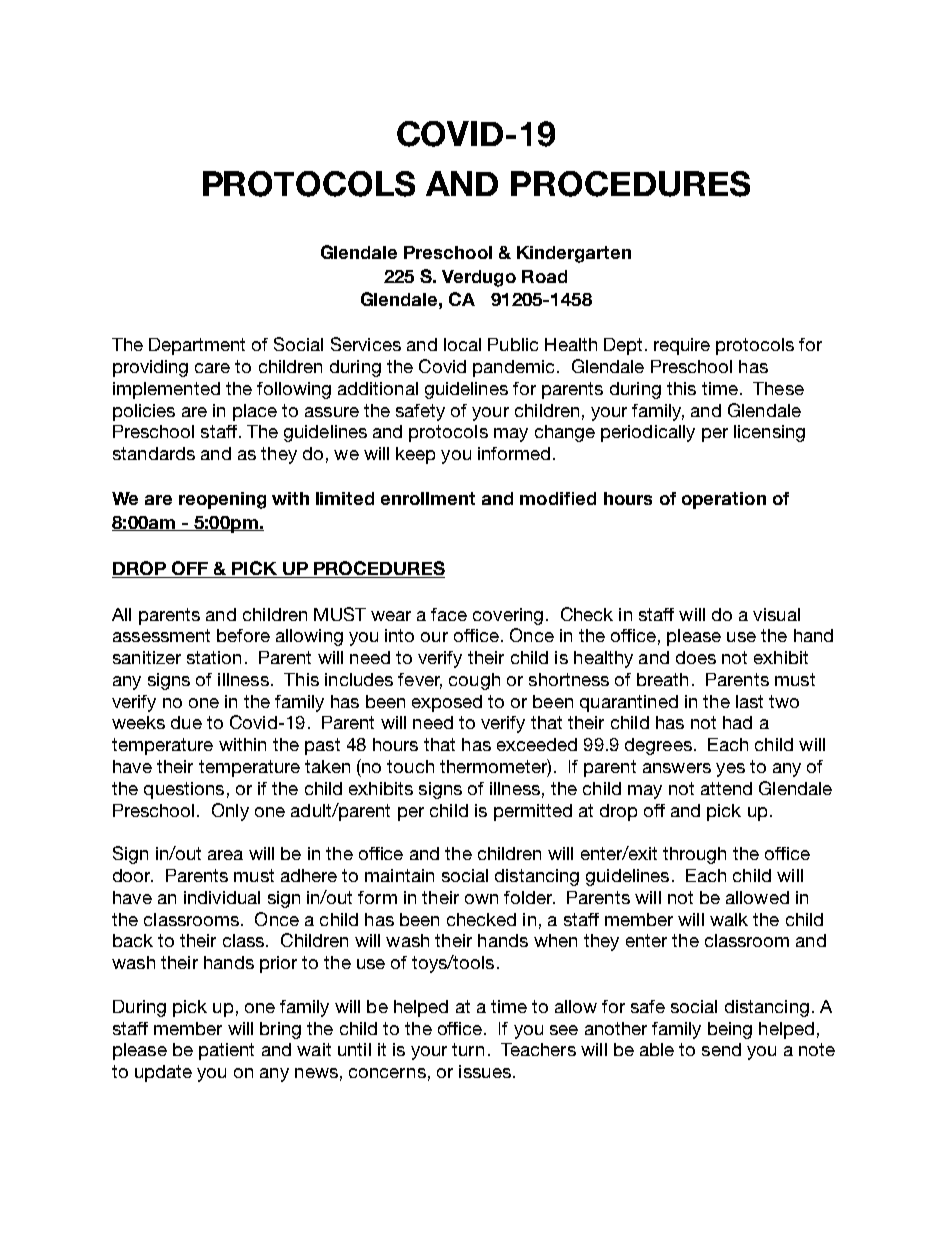  What do you see at coordinates (544, 276) in the screenshot?
I see `Road` at bounding box center [544, 276].
